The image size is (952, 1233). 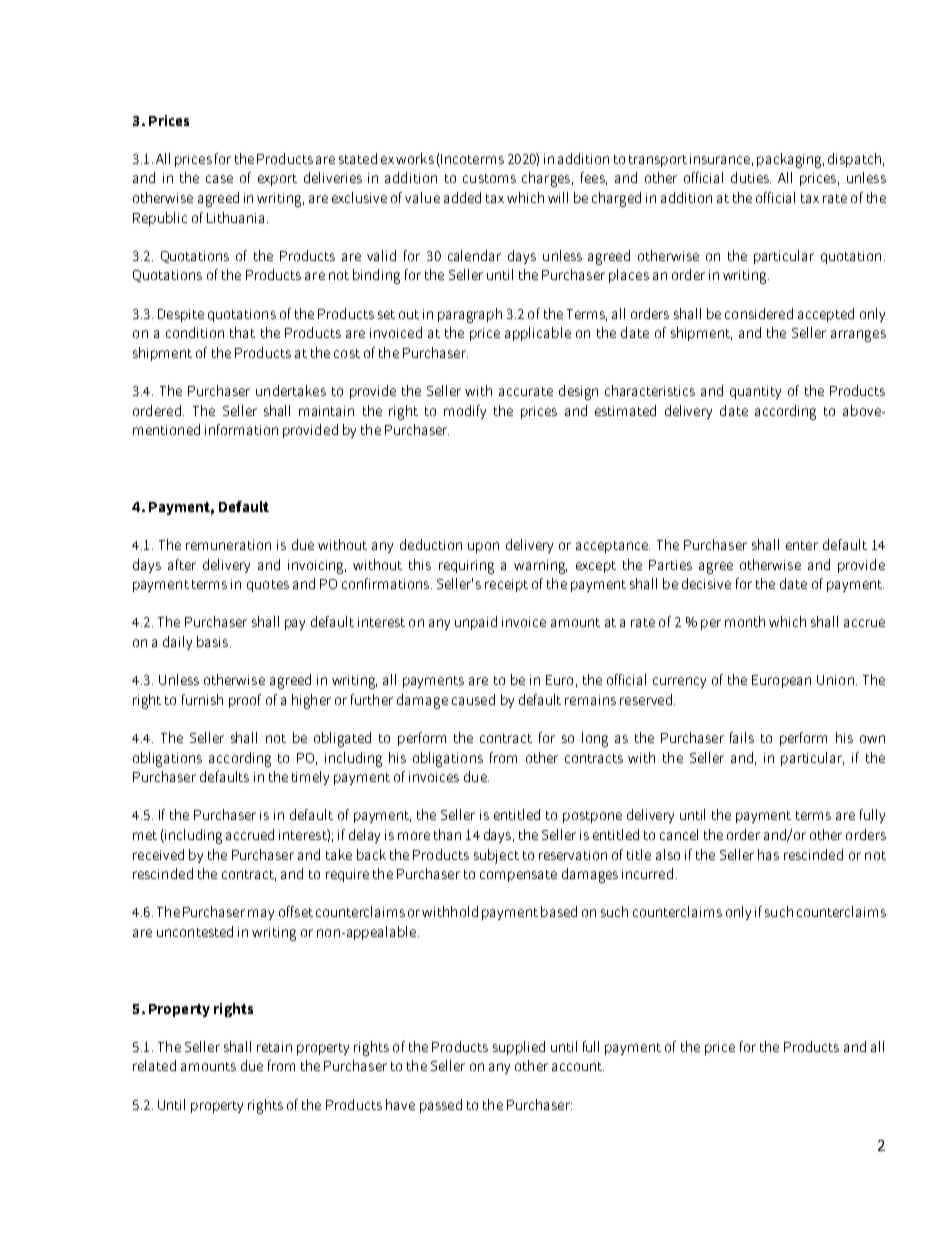 I want to click on unpaid, so click(x=476, y=623).
